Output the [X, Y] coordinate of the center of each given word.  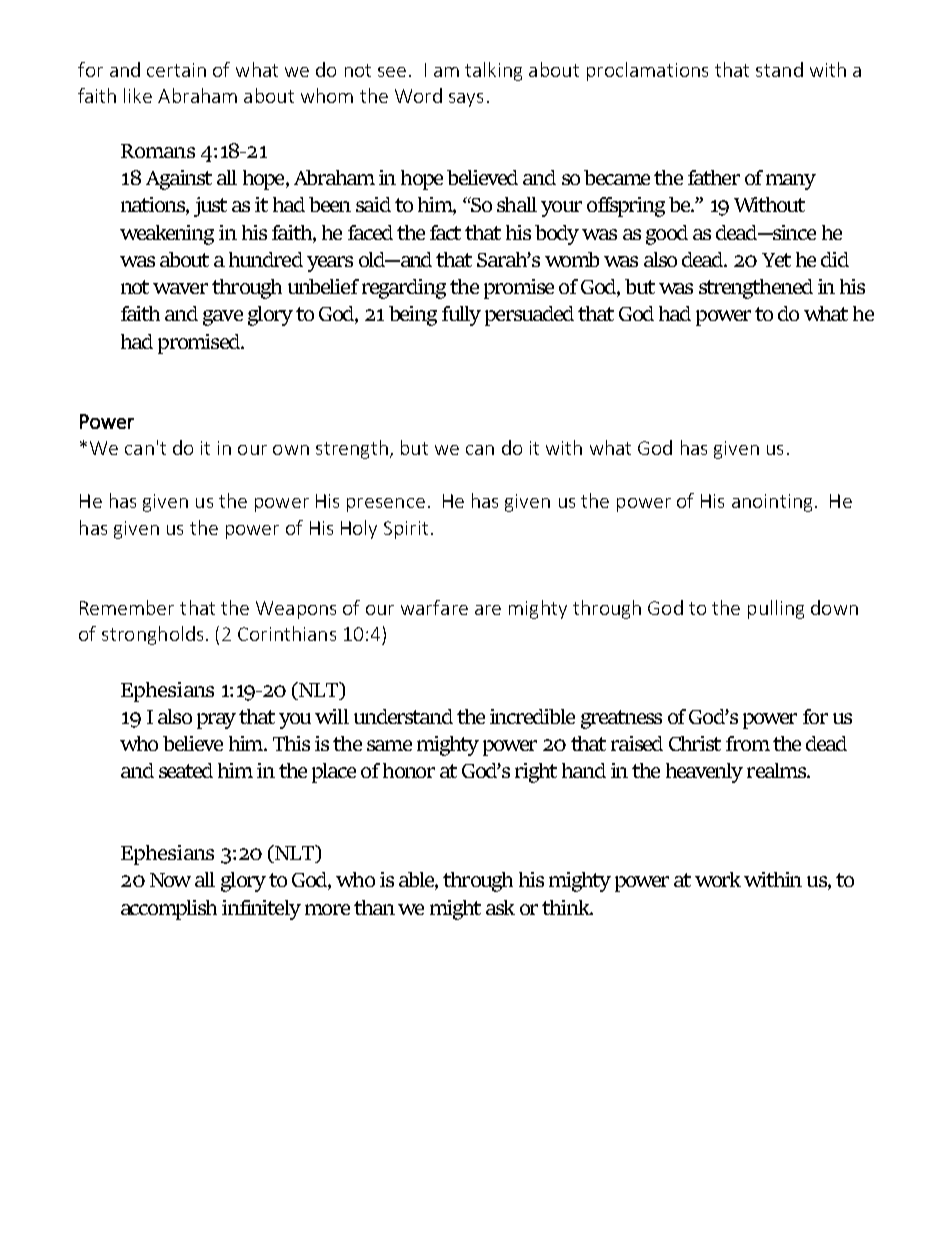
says [466, 100]
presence [386, 505]
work [718, 879]
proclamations [647, 71]
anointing [772, 503]
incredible [532, 716]
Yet [776, 260]
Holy [359, 529]
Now [170, 880]
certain [176, 70]
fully [461, 316]
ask [500, 907]
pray [216, 721]
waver [180, 288]
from [748, 743]
